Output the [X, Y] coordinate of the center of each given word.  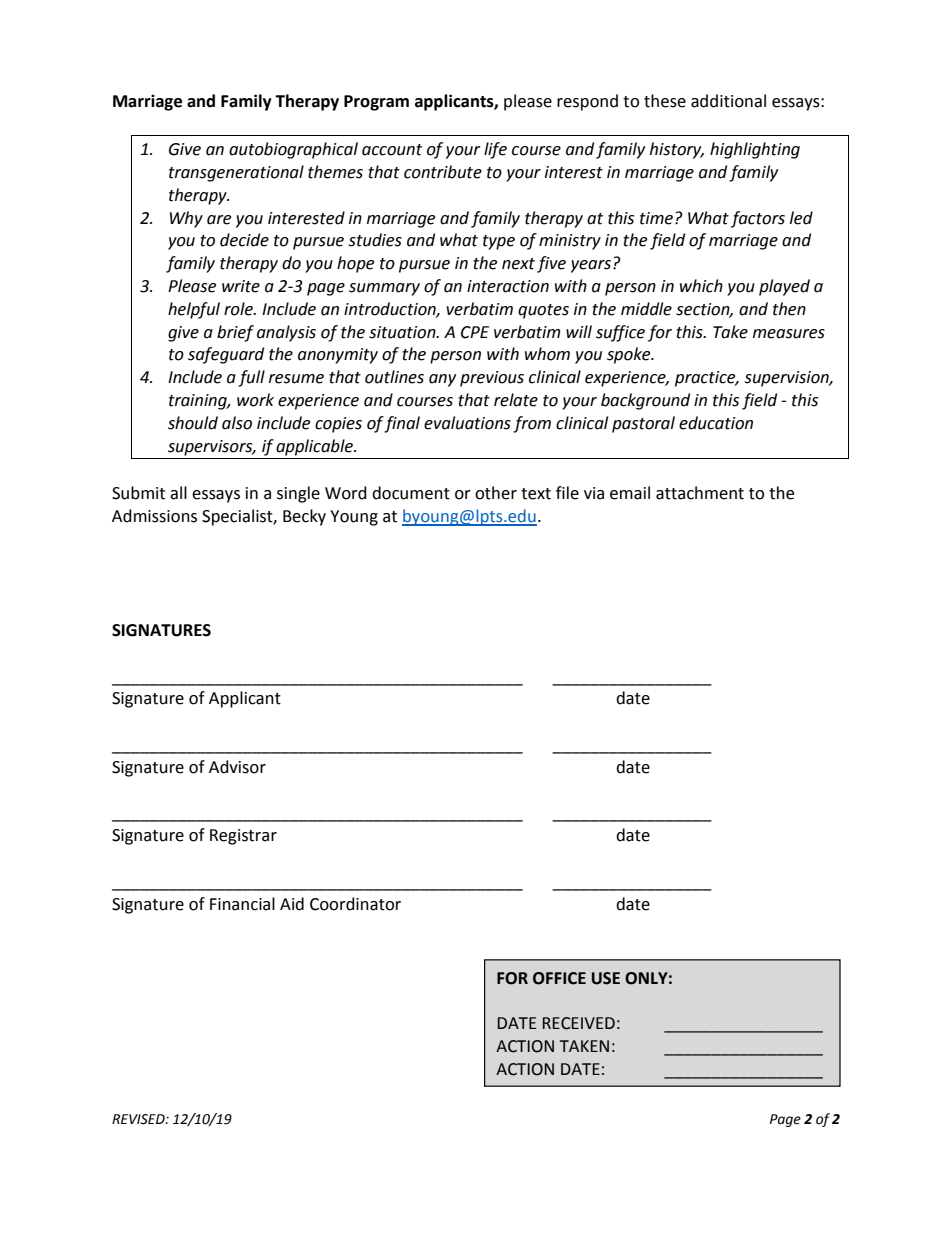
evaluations [467, 423]
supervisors [211, 448]
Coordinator [355, 904]
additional [728, 101]
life [495, 150]
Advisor [237, 767]
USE [606, 978]
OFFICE [559, 978]
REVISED [139, 1119]
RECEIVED [579, 1023]
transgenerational [236, 173]
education [716, 423]
